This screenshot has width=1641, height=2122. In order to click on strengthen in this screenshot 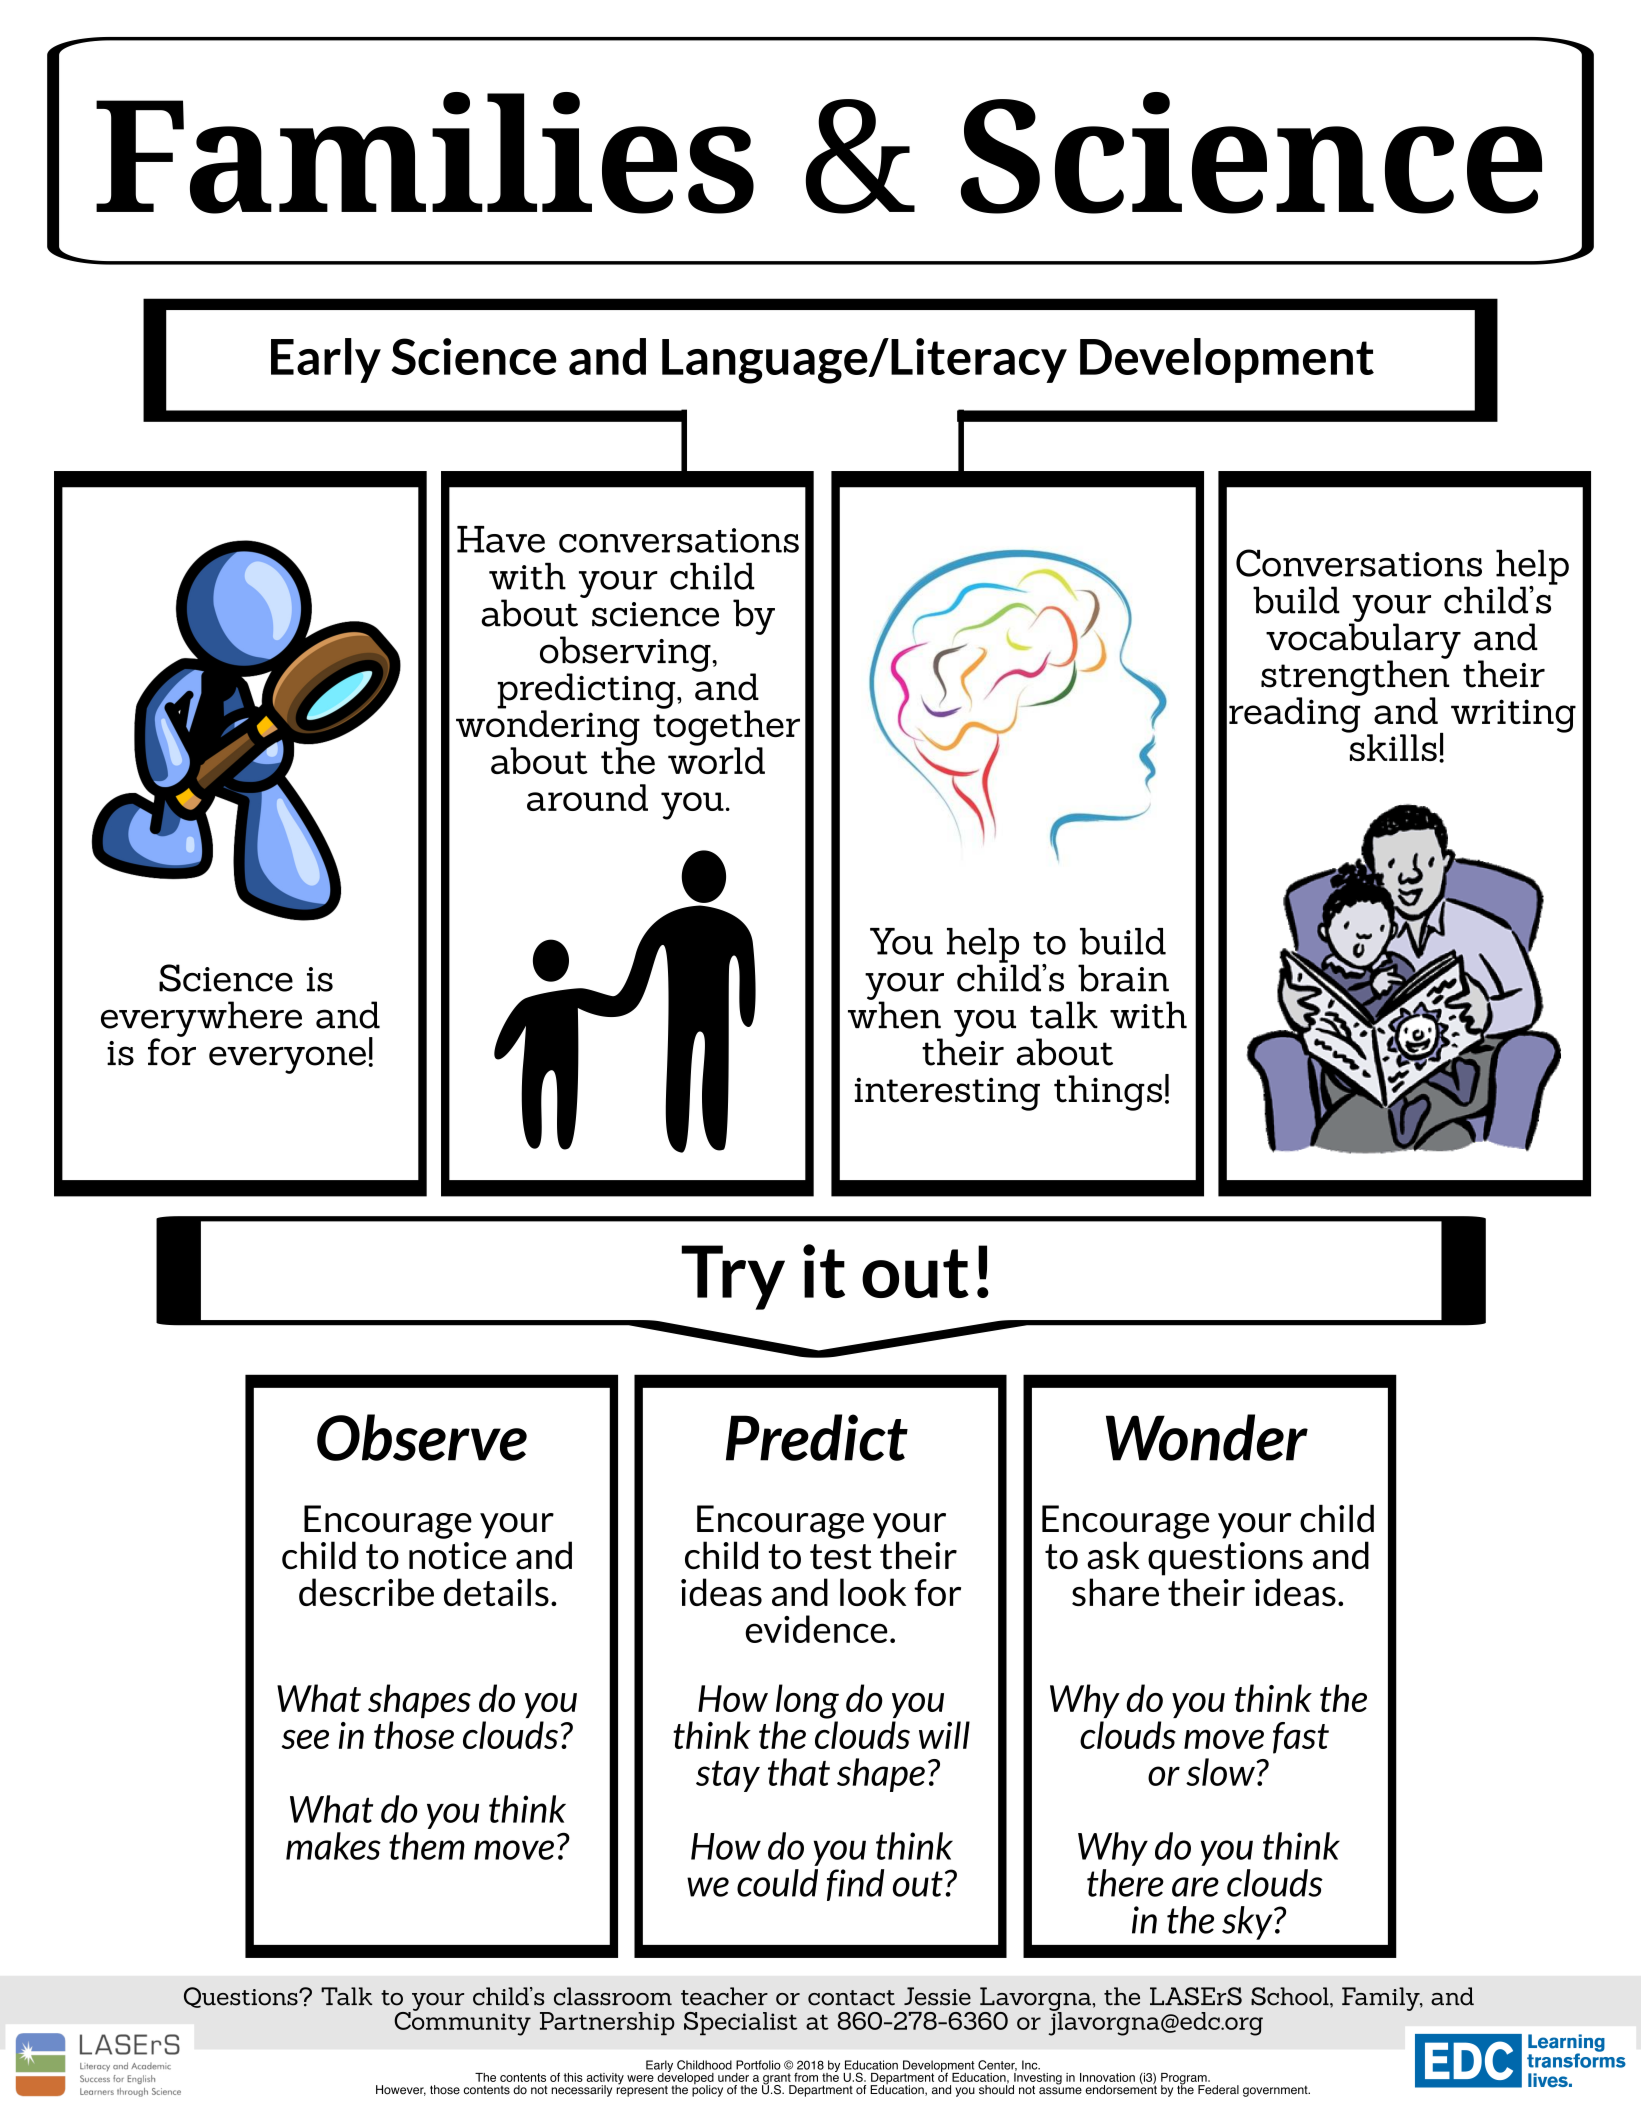, I will do `click(1355, 678)`.
